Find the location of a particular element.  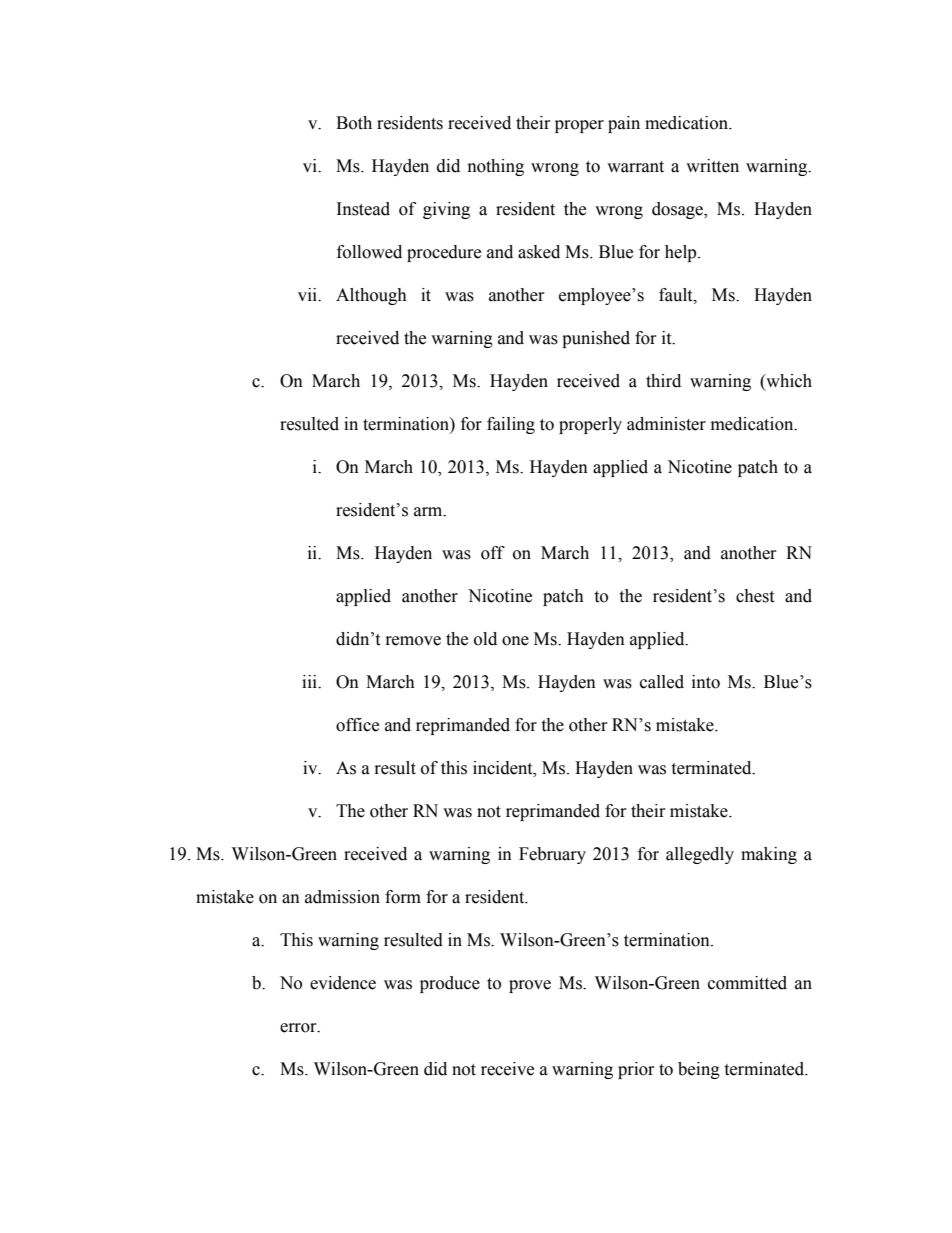

allegedly is located at coordinates (700, 855).
